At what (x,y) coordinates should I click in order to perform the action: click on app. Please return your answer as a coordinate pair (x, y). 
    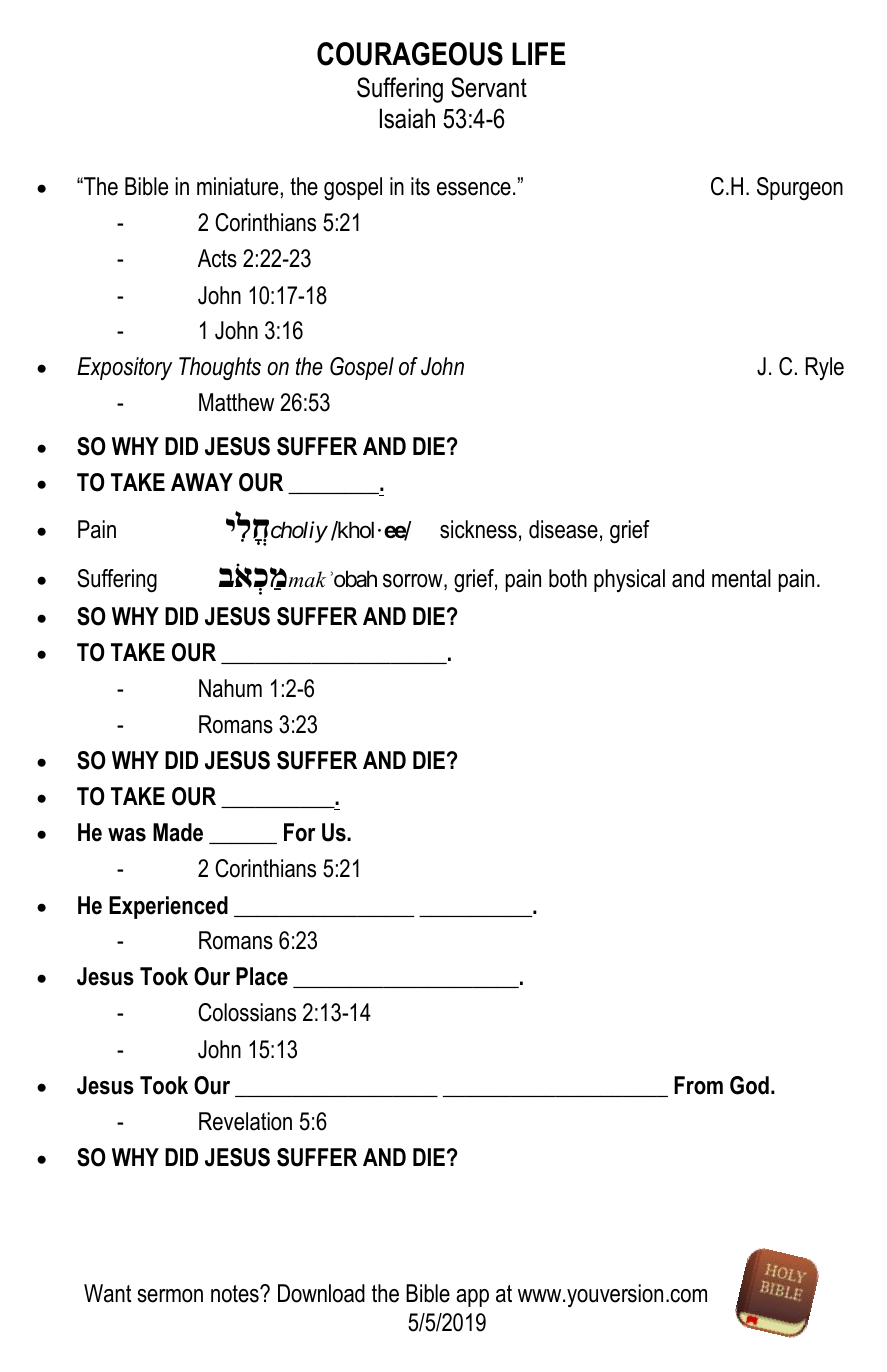
    Looking at the image, I should click on (472, 1298).
